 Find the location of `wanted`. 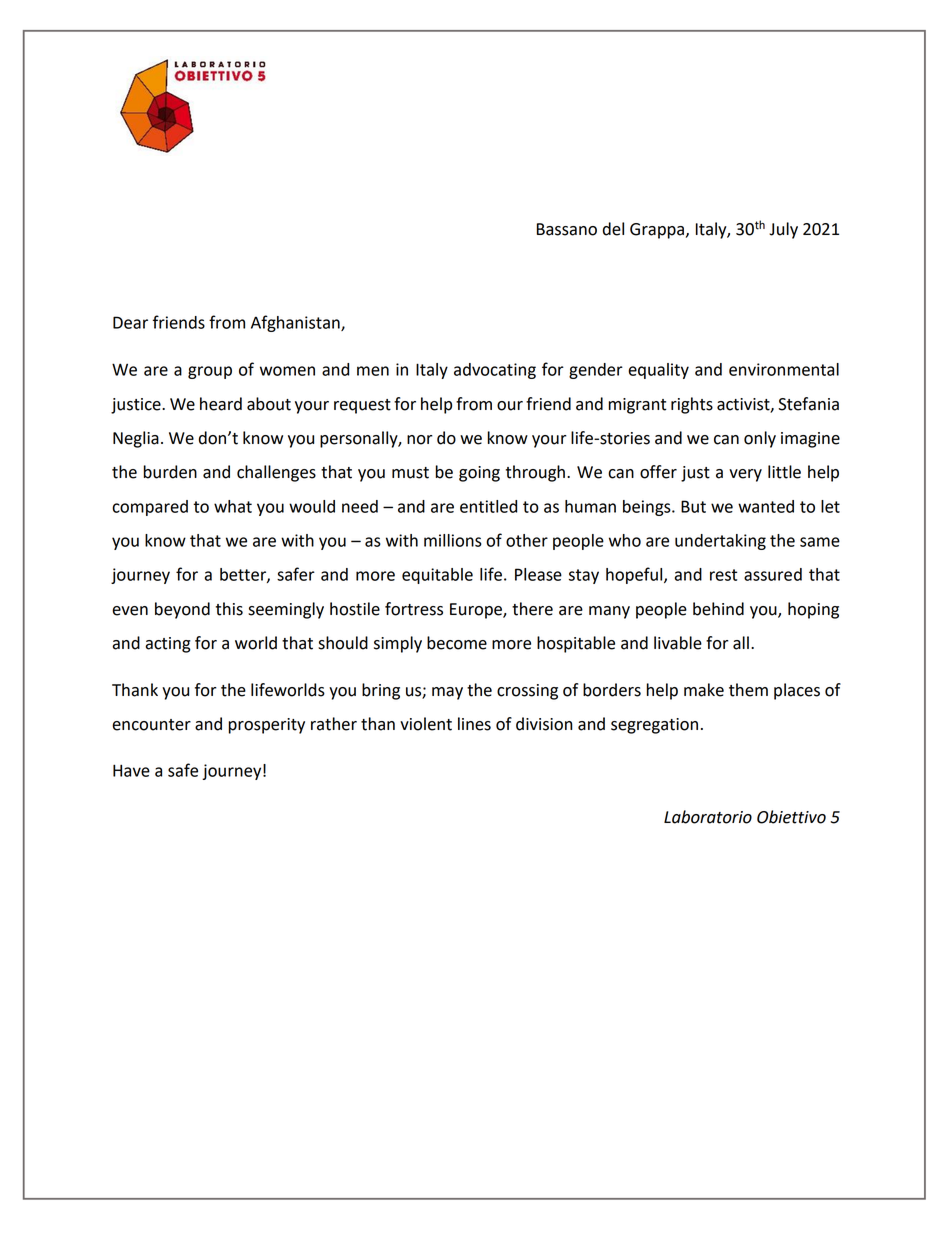

wanted is located at coordinates (766, 506).
